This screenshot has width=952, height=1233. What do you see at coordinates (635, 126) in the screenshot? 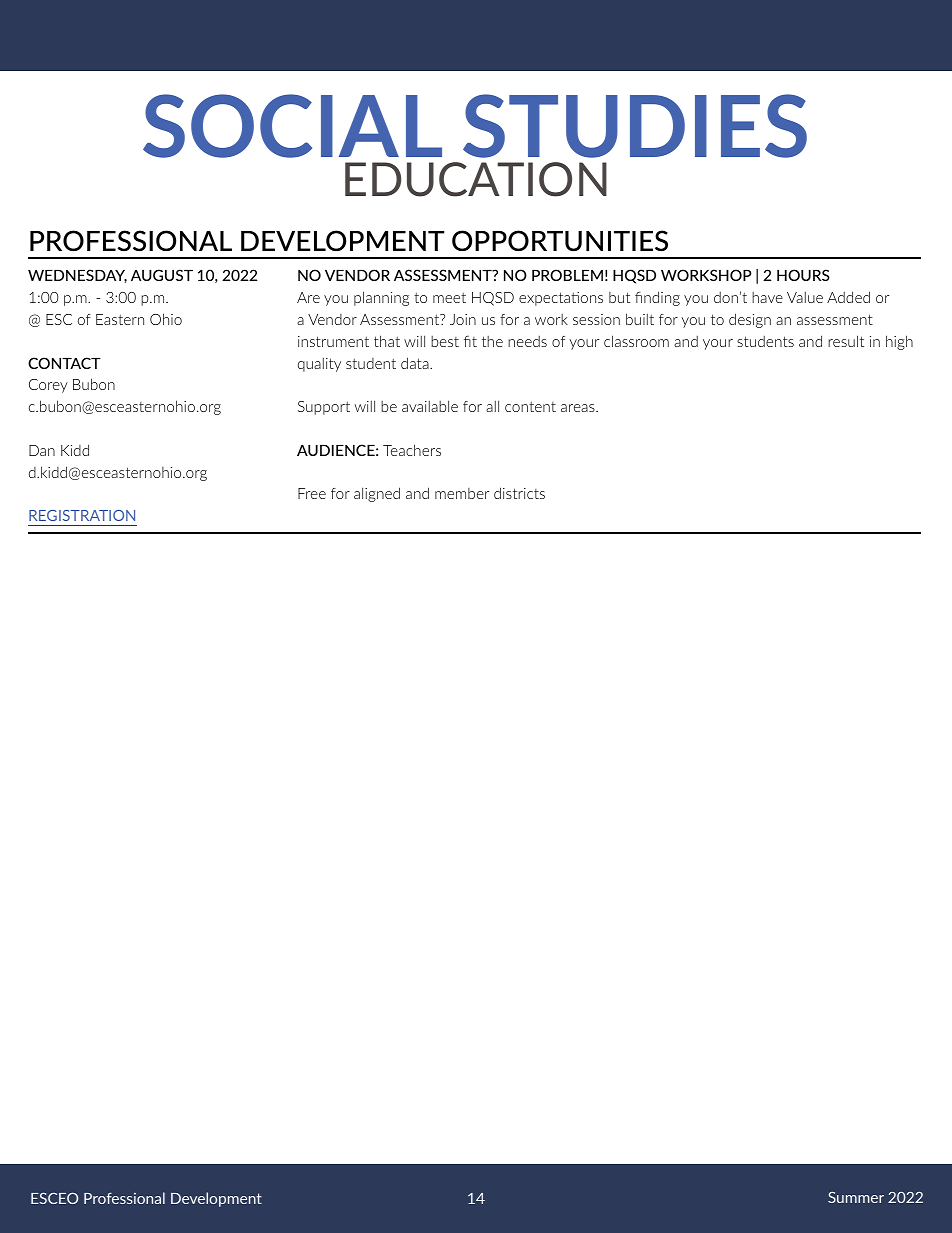
I see `STUDIES` at bounding box center [635, 126].
